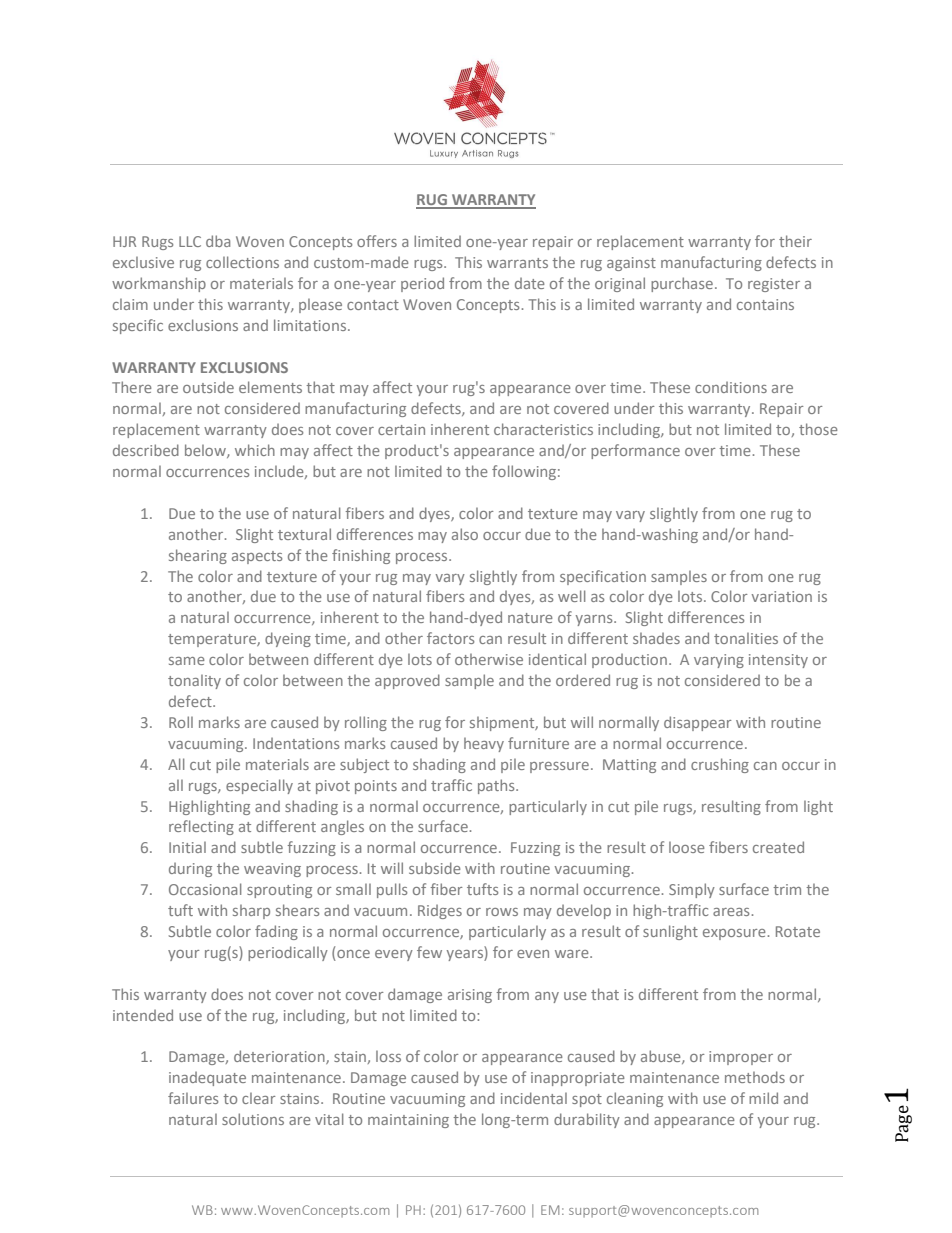 This image has height=1233, width=952. Describe the element at coordinates (774, 285) in the image. I see `register` at that location.
